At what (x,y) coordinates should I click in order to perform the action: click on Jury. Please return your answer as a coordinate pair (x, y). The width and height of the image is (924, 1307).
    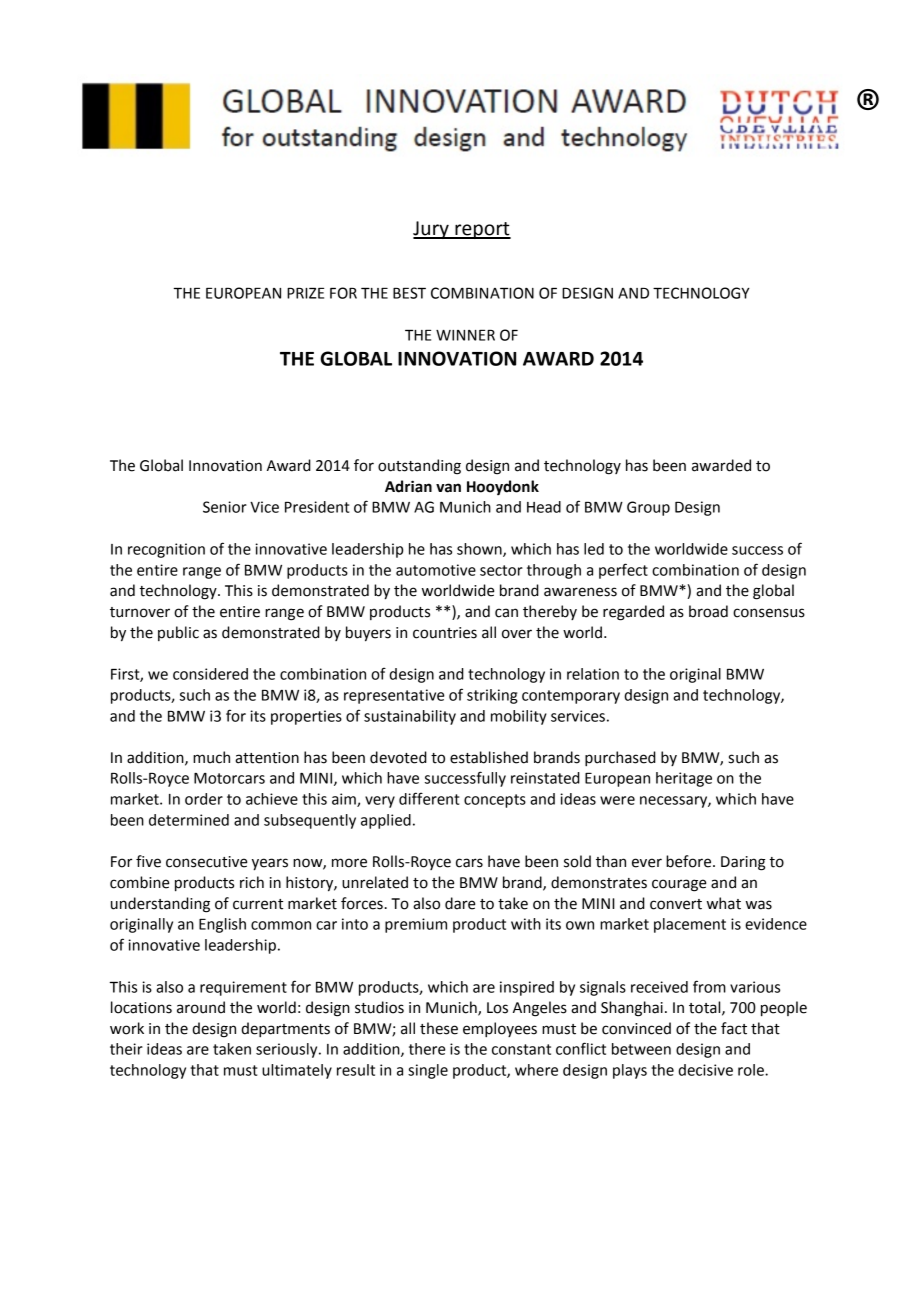
    Looking at the image, I should click on (432, 230).
